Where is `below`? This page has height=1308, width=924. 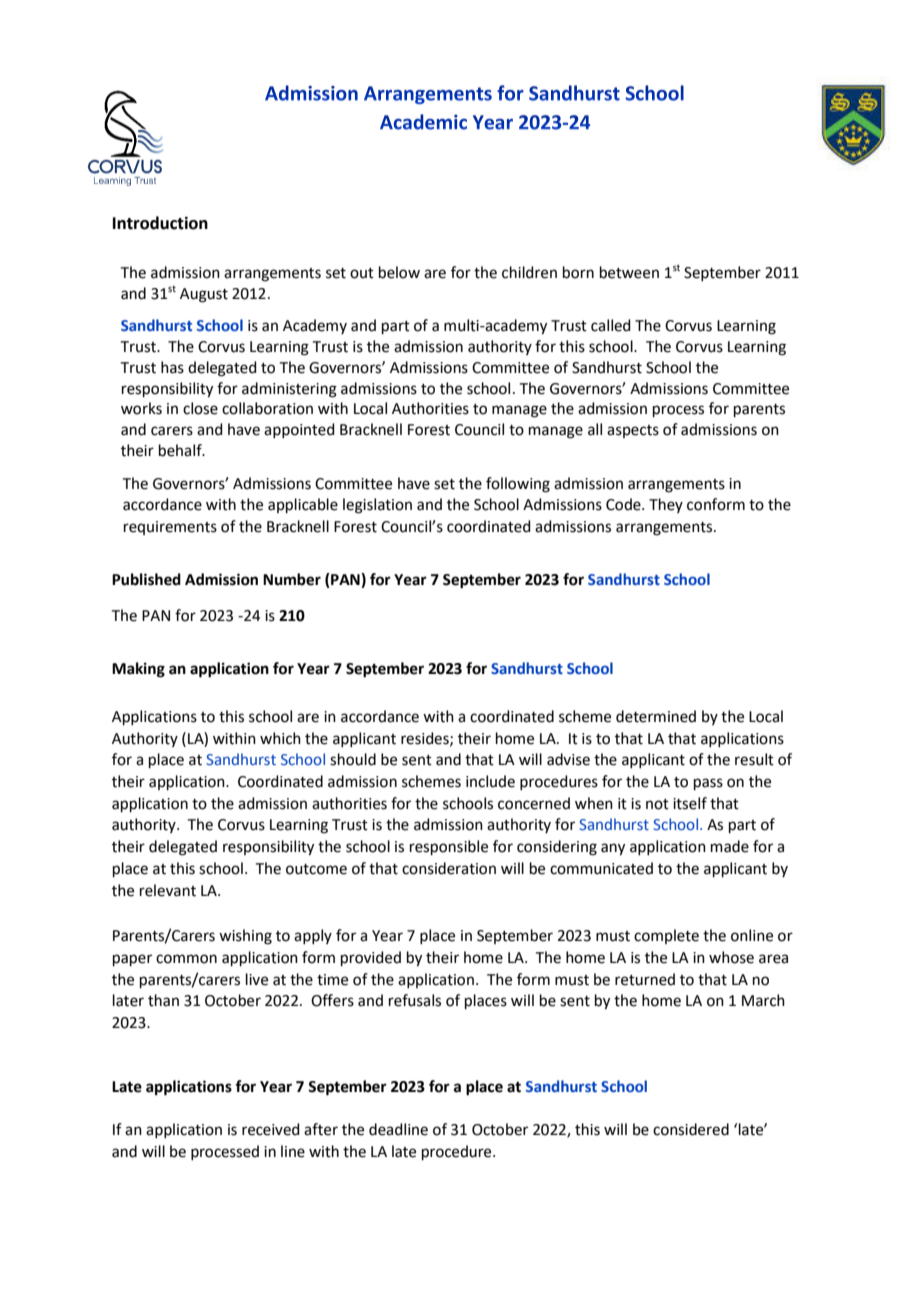
below is located at coordinates (399, 272).
